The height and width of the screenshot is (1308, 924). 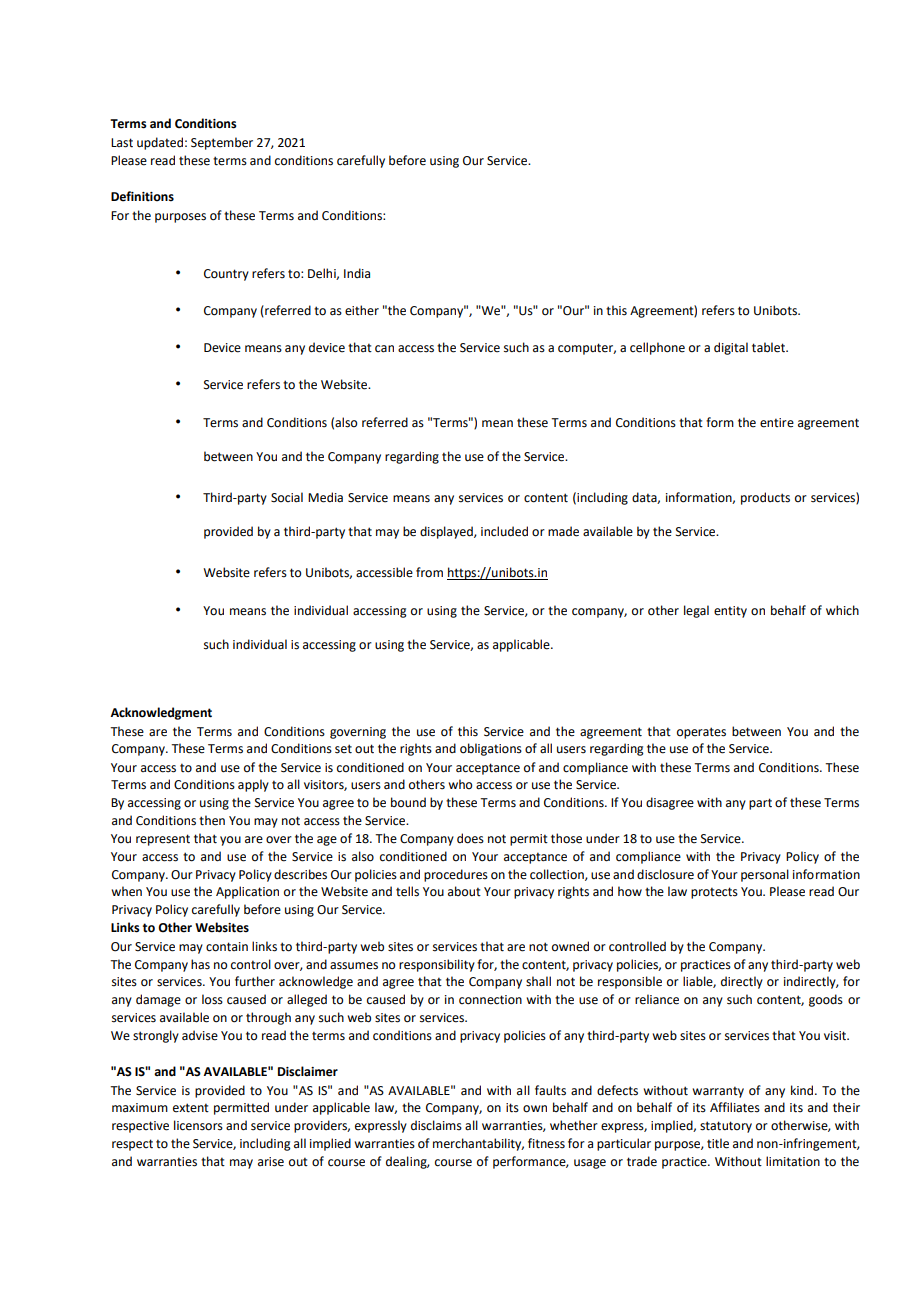 What do you see at coordinates (730, 612) in the screenshot?
I see `entity` at bounding box center [730, 612].
